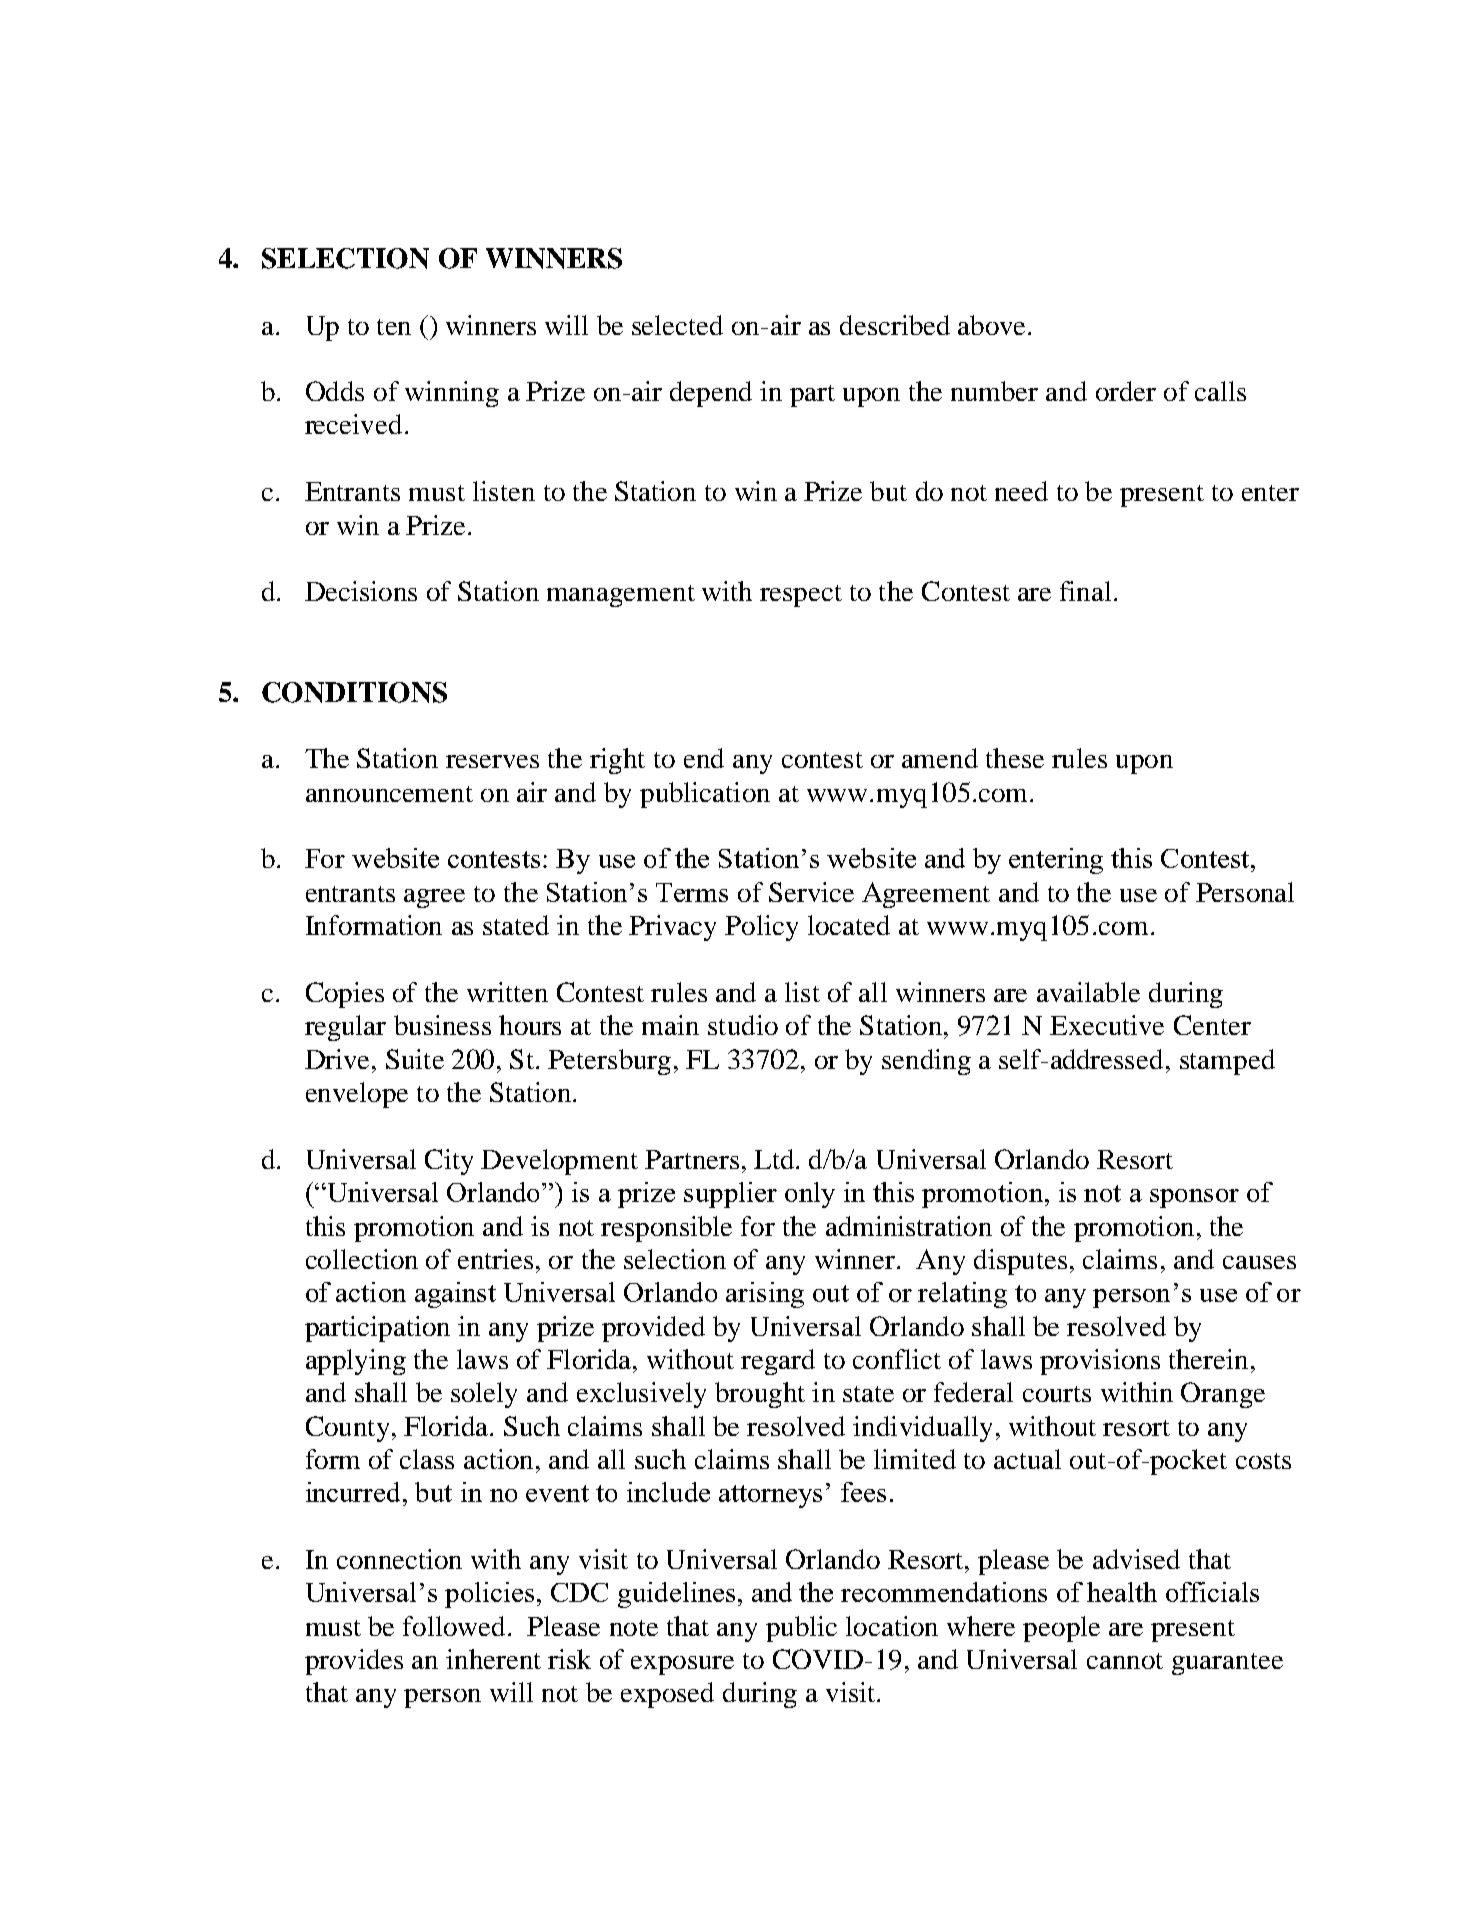 The height and width of the screenshot is (1914, 1479). Describe the element at coordinates (454, 1626) in the screenshot. I see `followed` at that location.
